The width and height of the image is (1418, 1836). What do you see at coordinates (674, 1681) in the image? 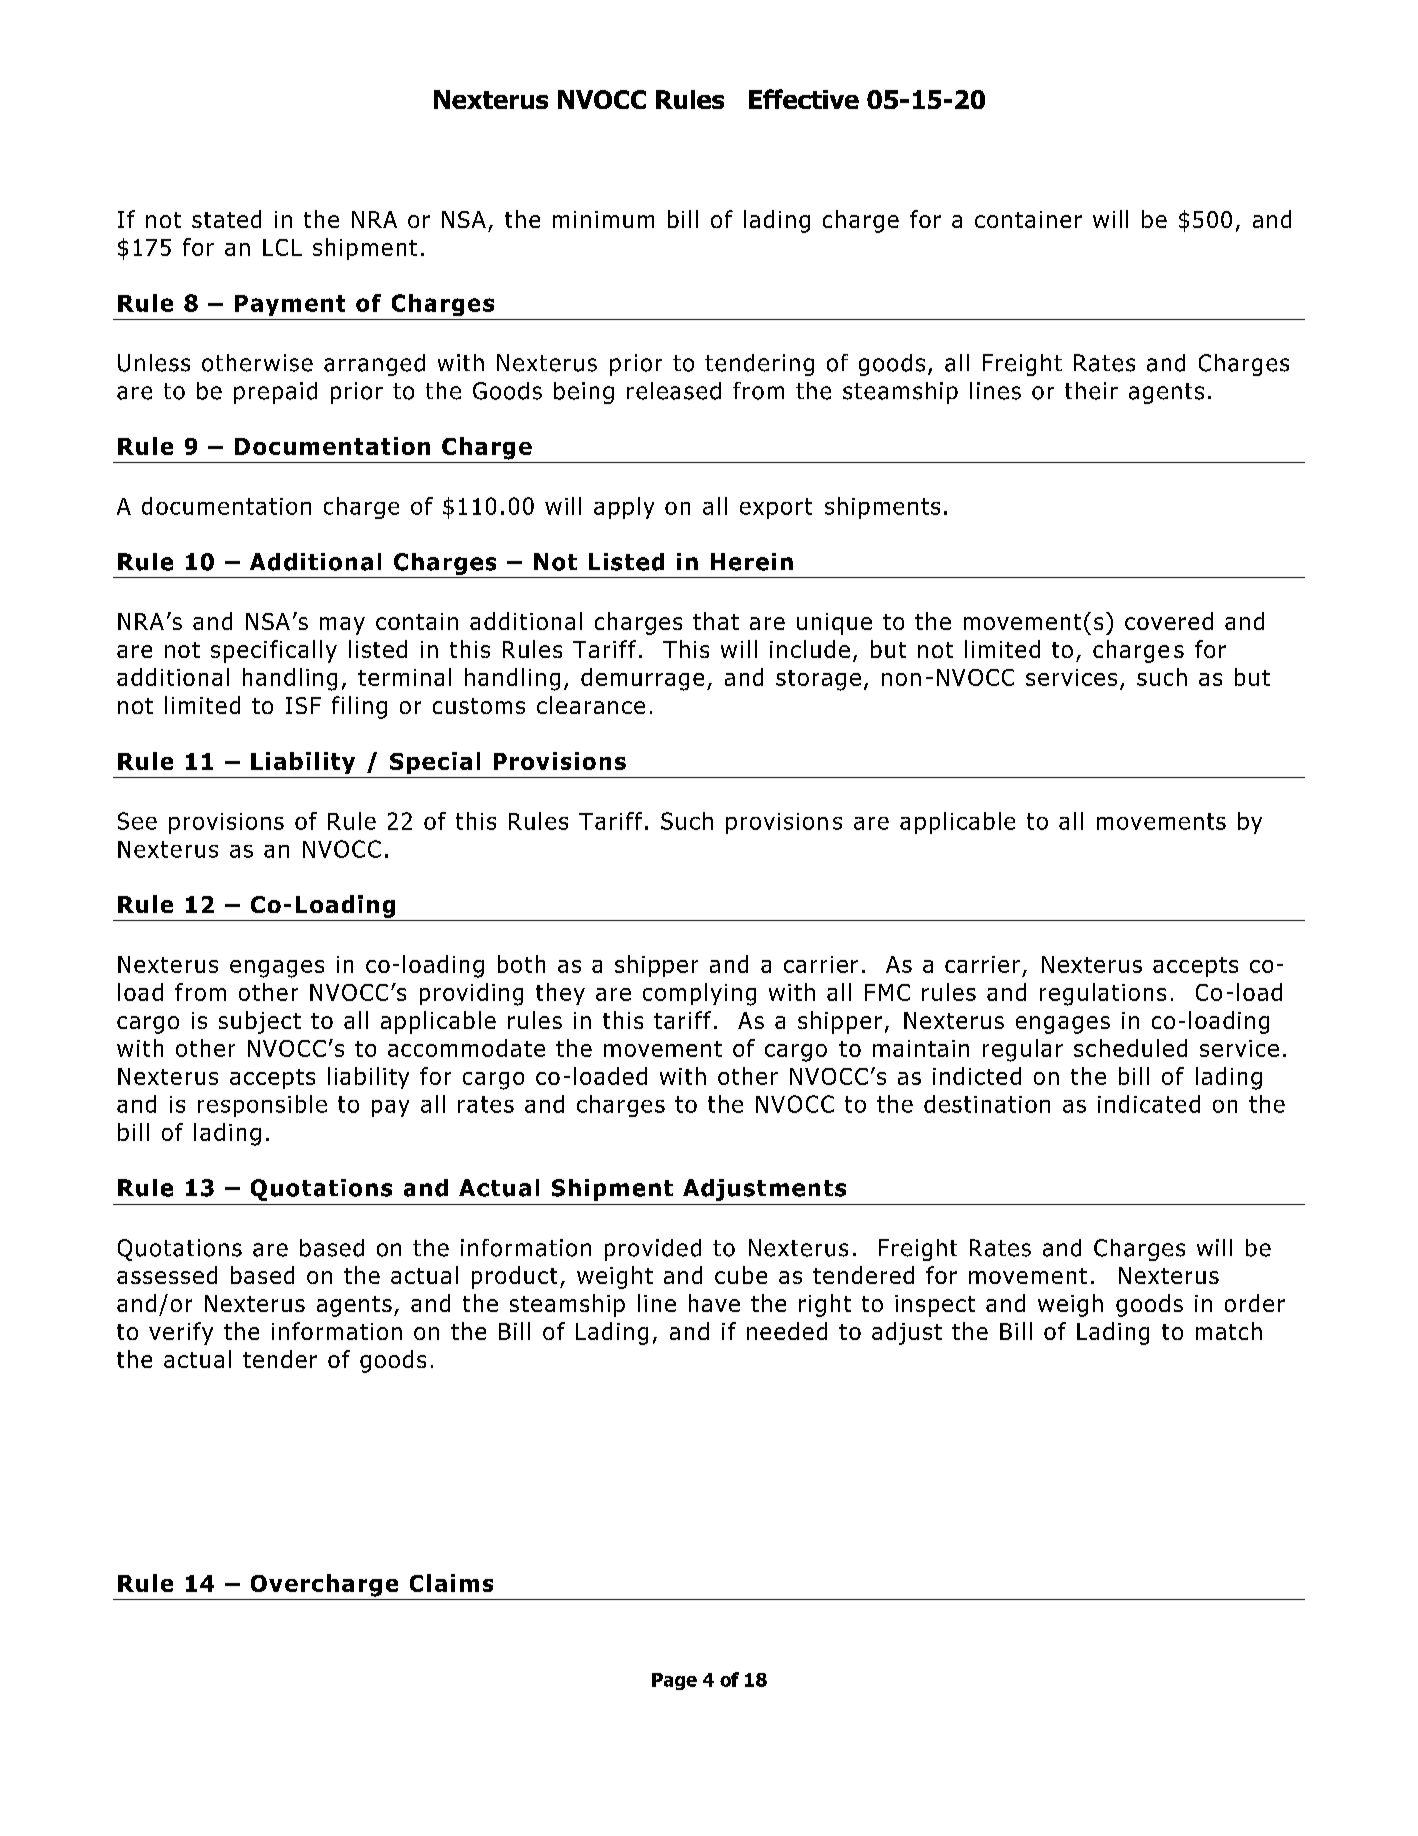
I see `Page` at bounding box center [674, 1681].
